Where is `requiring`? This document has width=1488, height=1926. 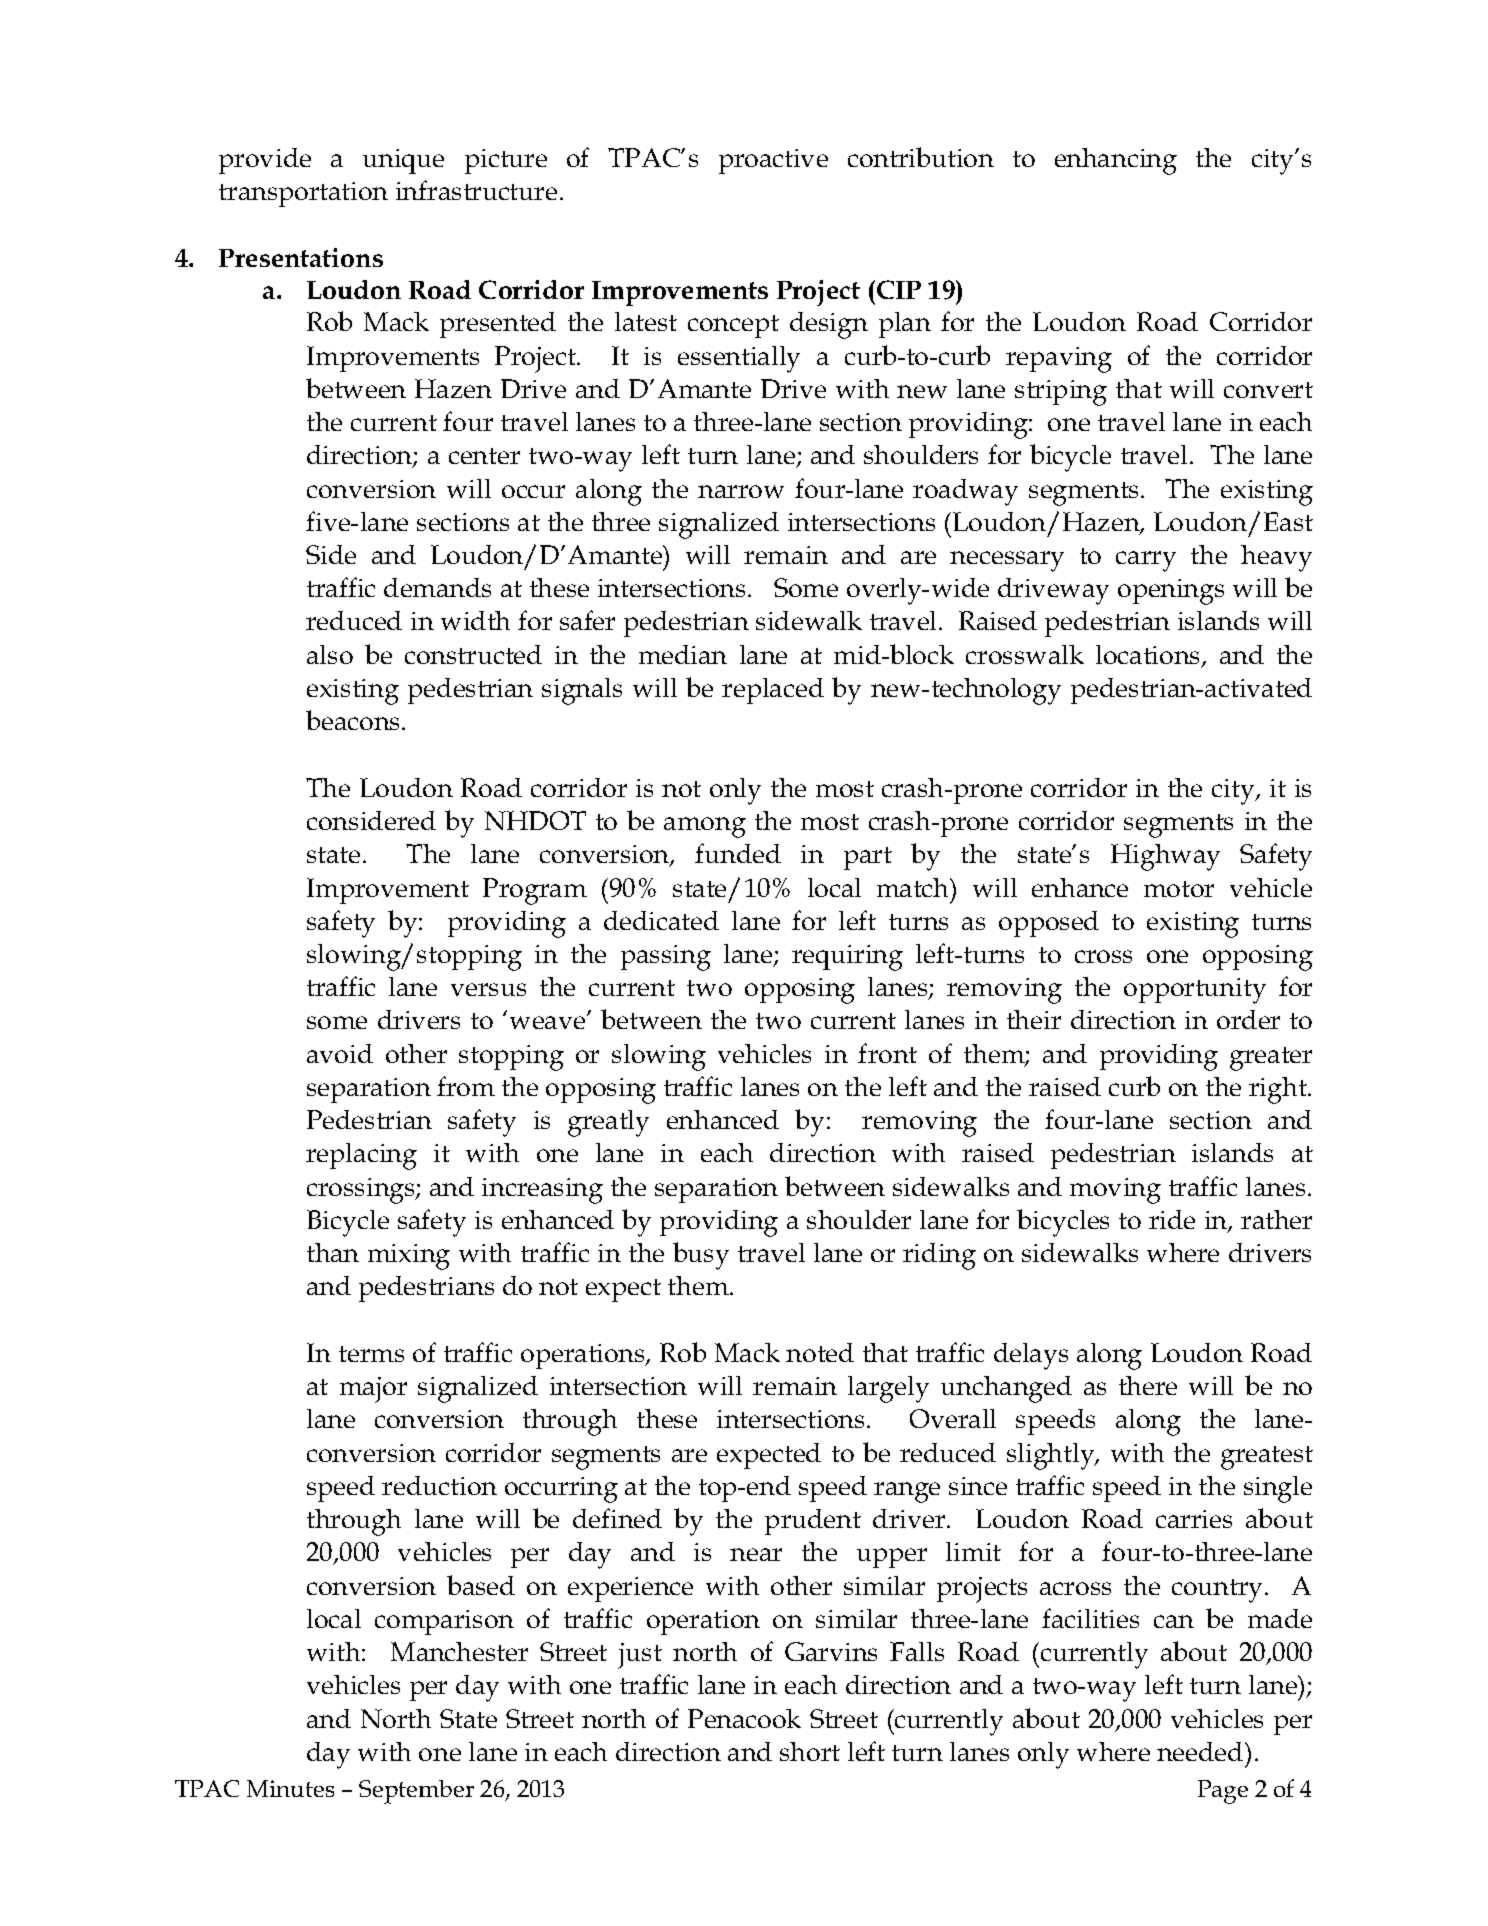
requiring is located at coordinates (847, 958).
